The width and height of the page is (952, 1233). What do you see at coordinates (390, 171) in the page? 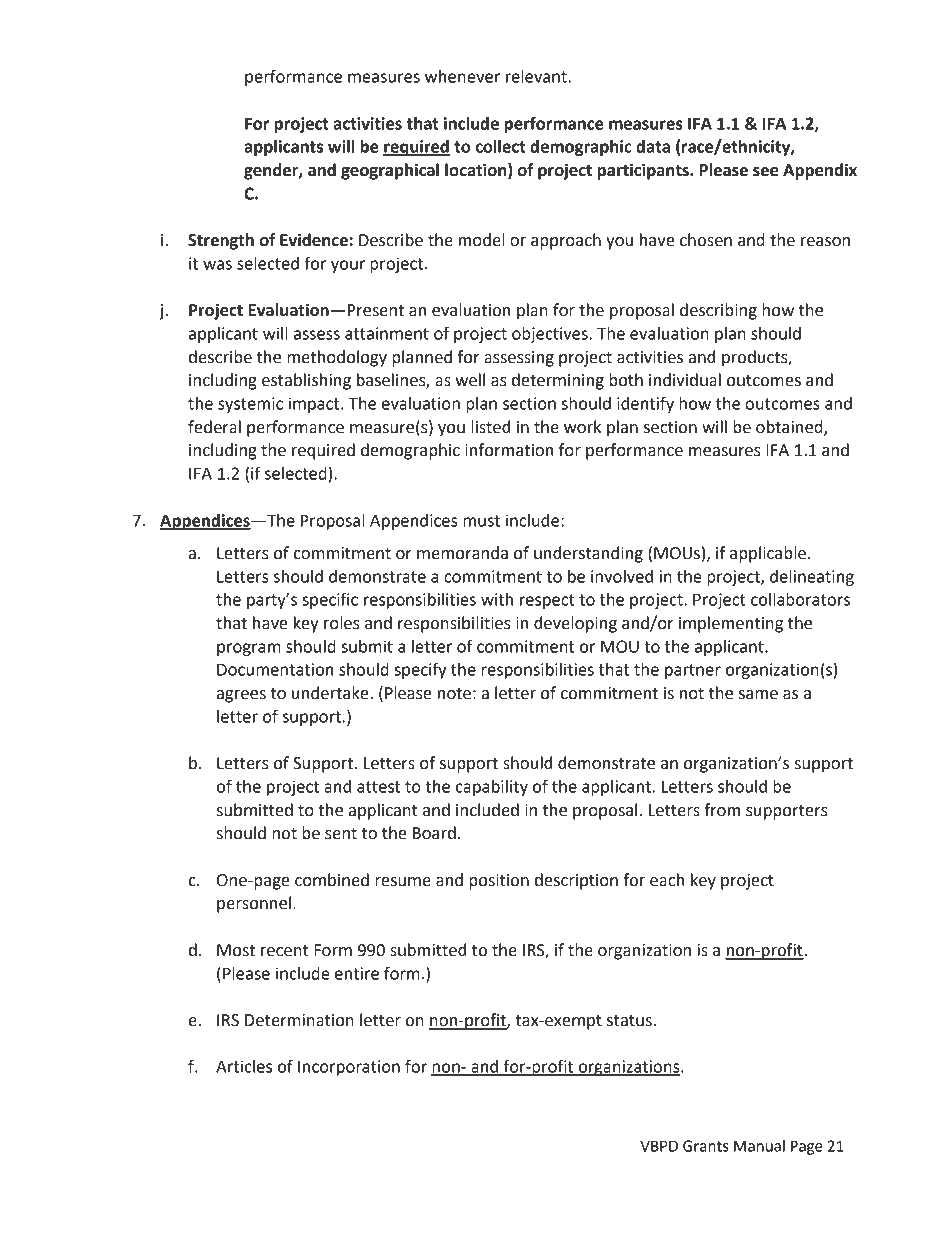
I see `geographical` at bounding box center [390, 171].
